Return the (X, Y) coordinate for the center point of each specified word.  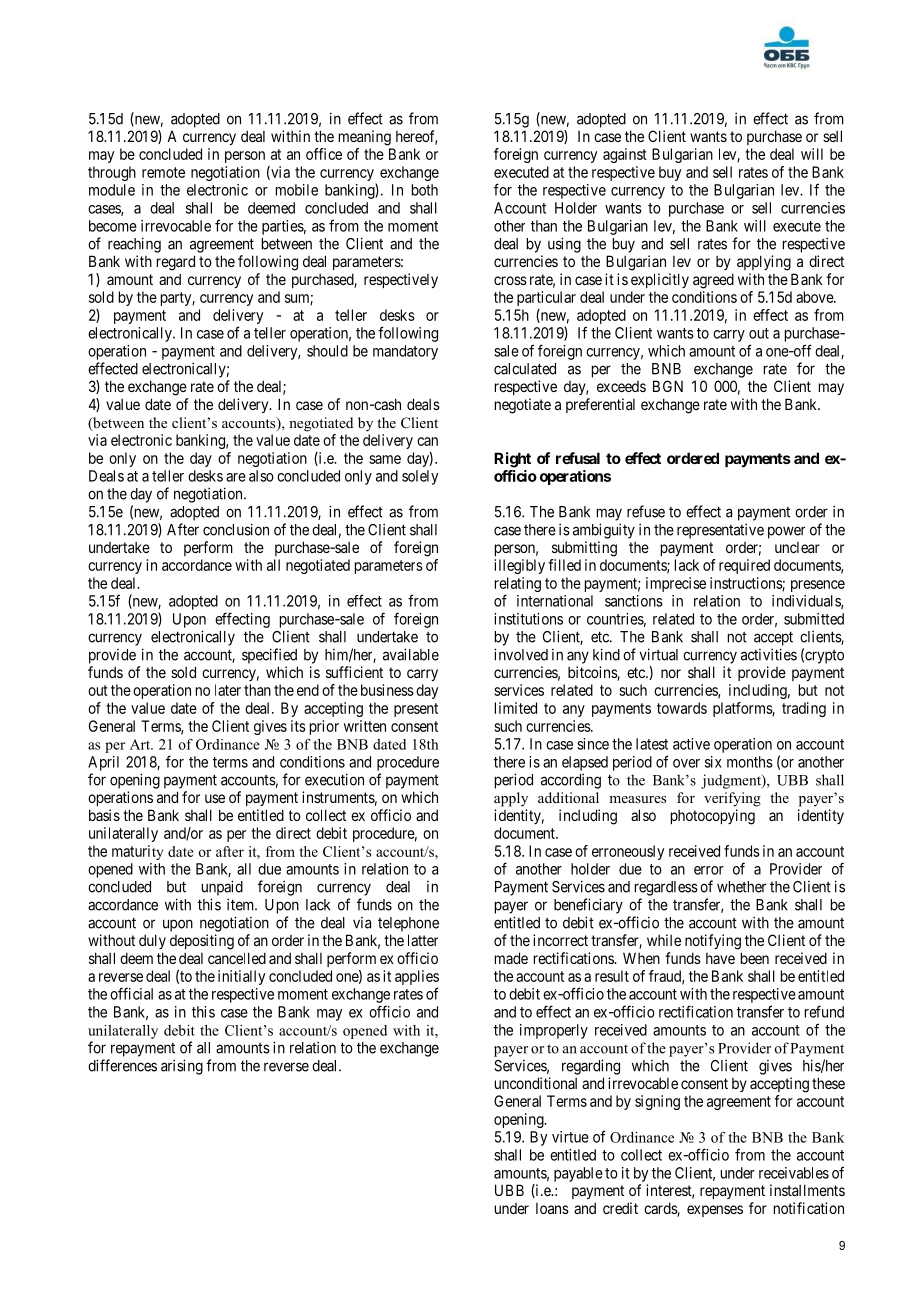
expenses (715, 1211)
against (625, 155)
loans (552, 1208)
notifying (713, 942)
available (411, 654)
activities (769, 654)
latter (423, 940)
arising (182, 1067)
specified (269, 656)
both (425, 190)
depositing (202, 942)
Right (512, 460)
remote (163, 172)
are (236, 477)
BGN (668, 386)
